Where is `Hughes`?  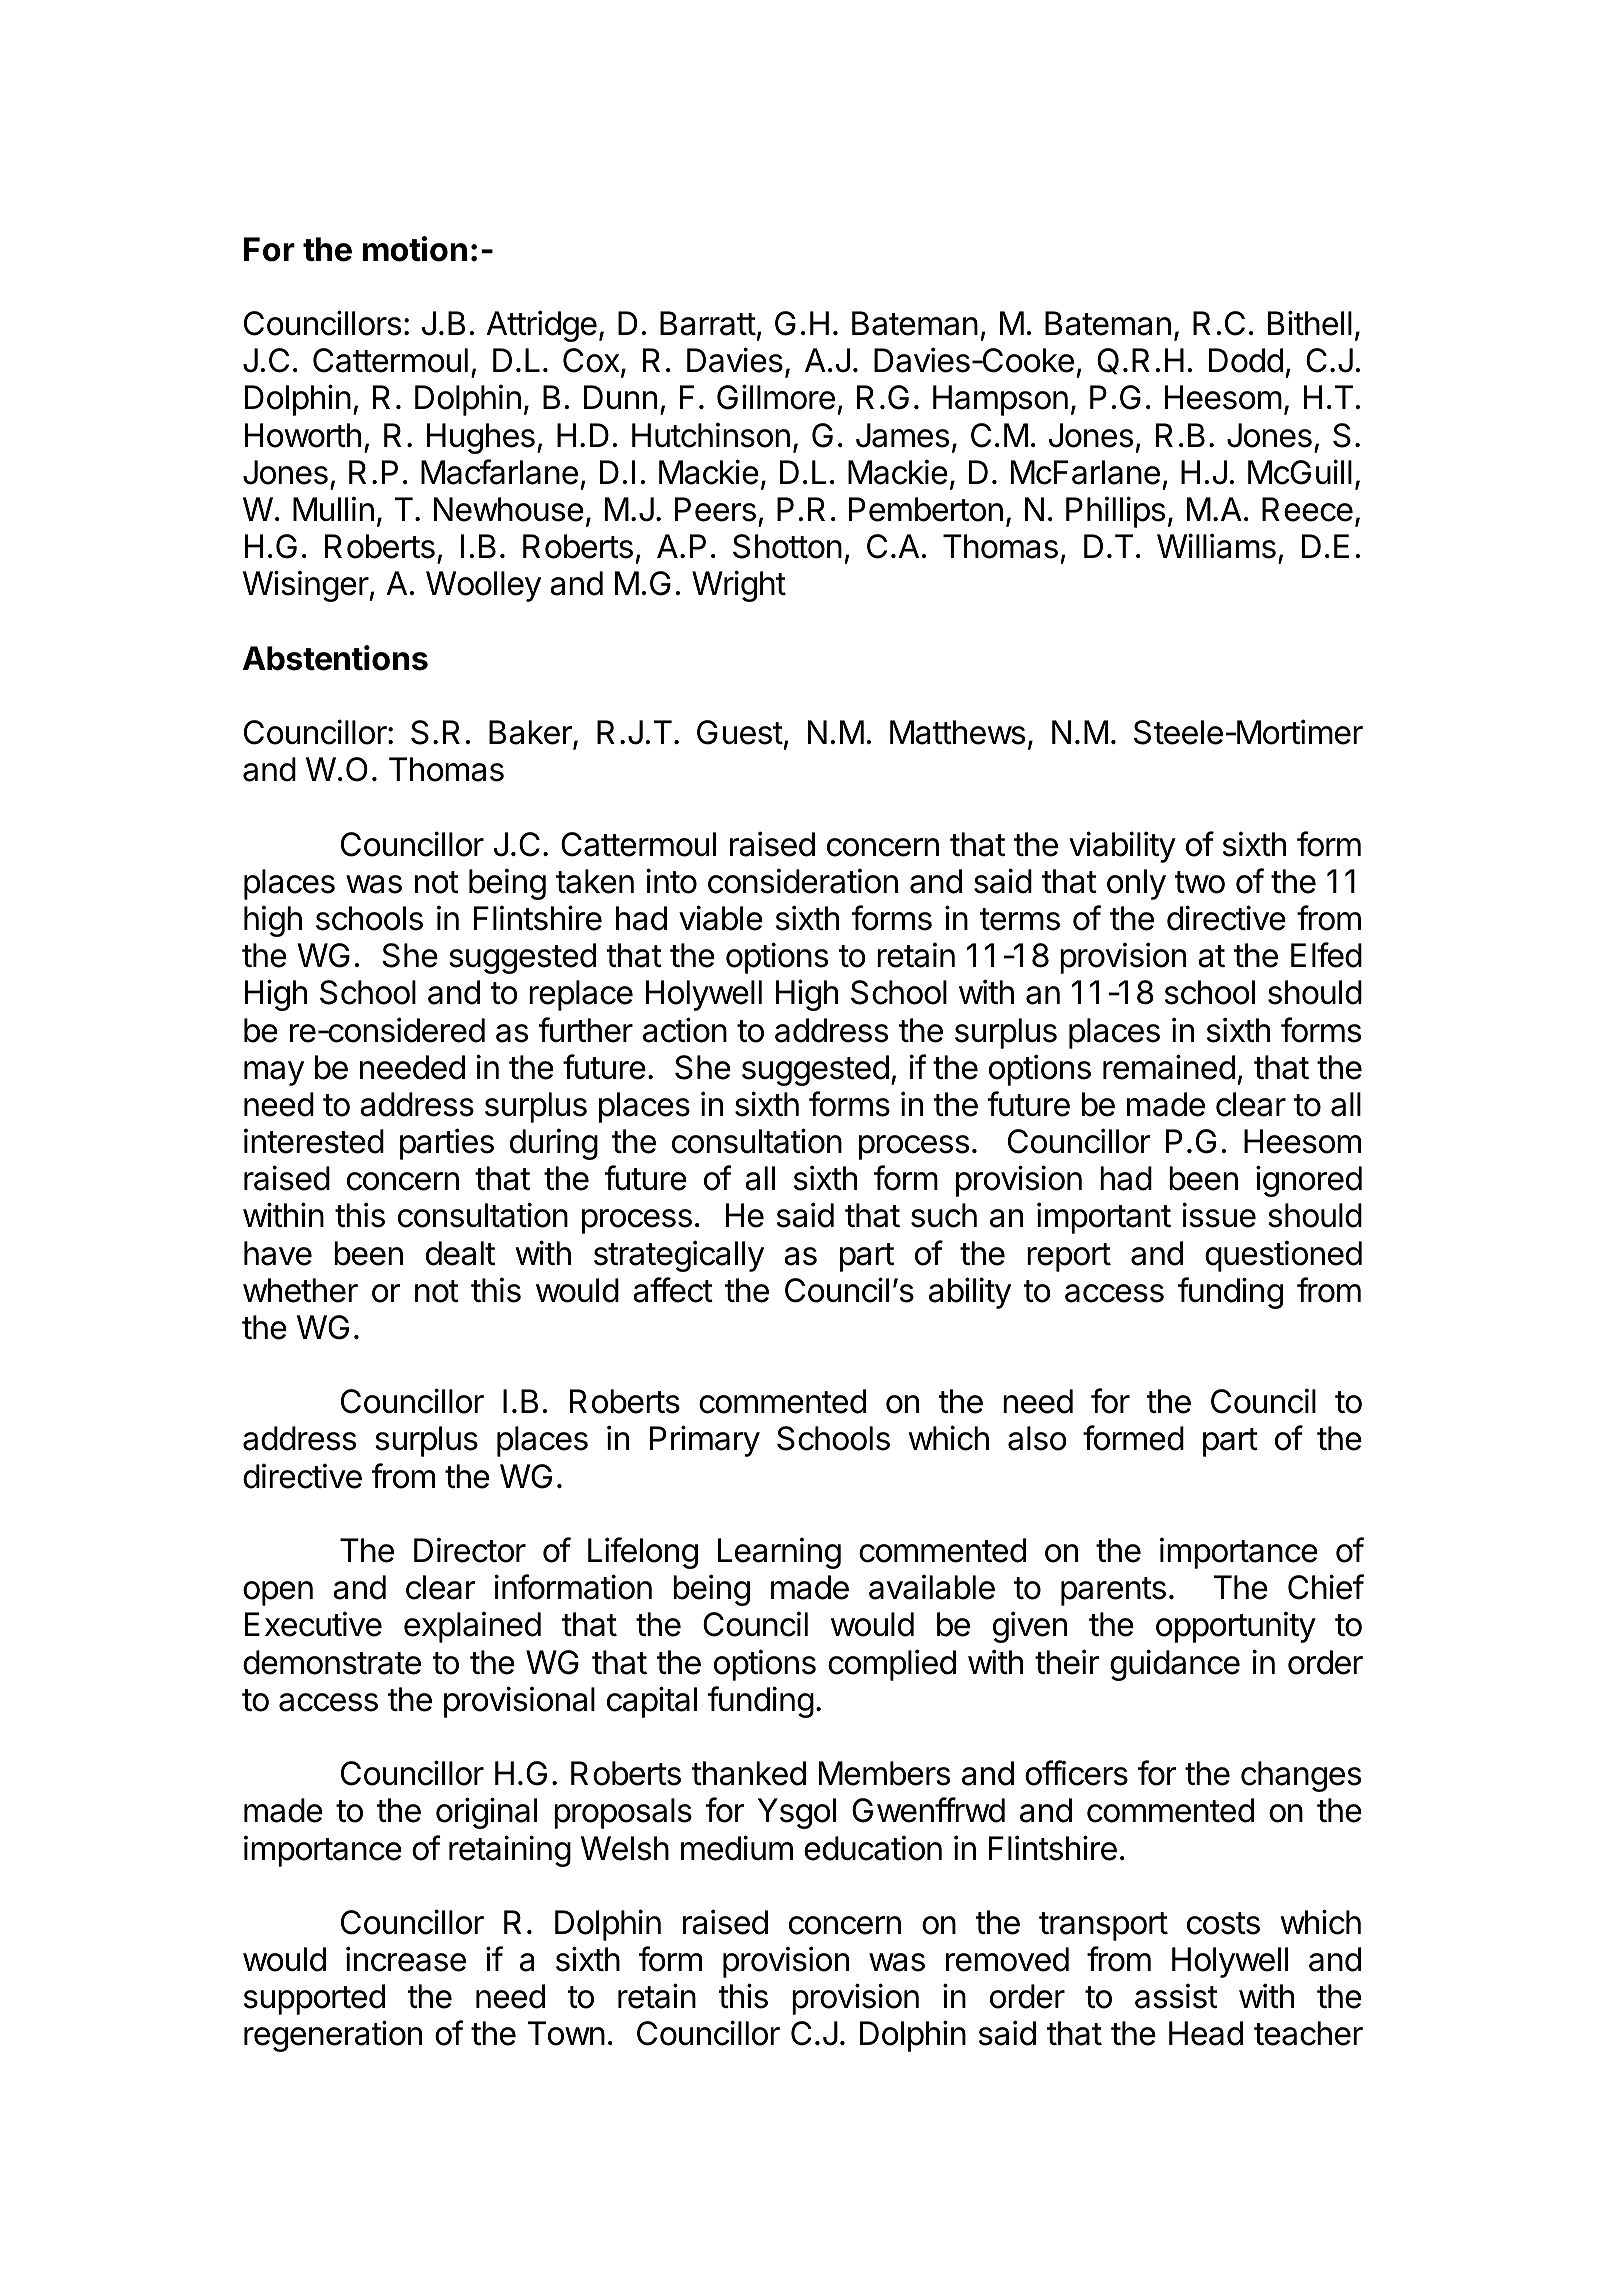
Hughes is located at coordinates (481, 438).
